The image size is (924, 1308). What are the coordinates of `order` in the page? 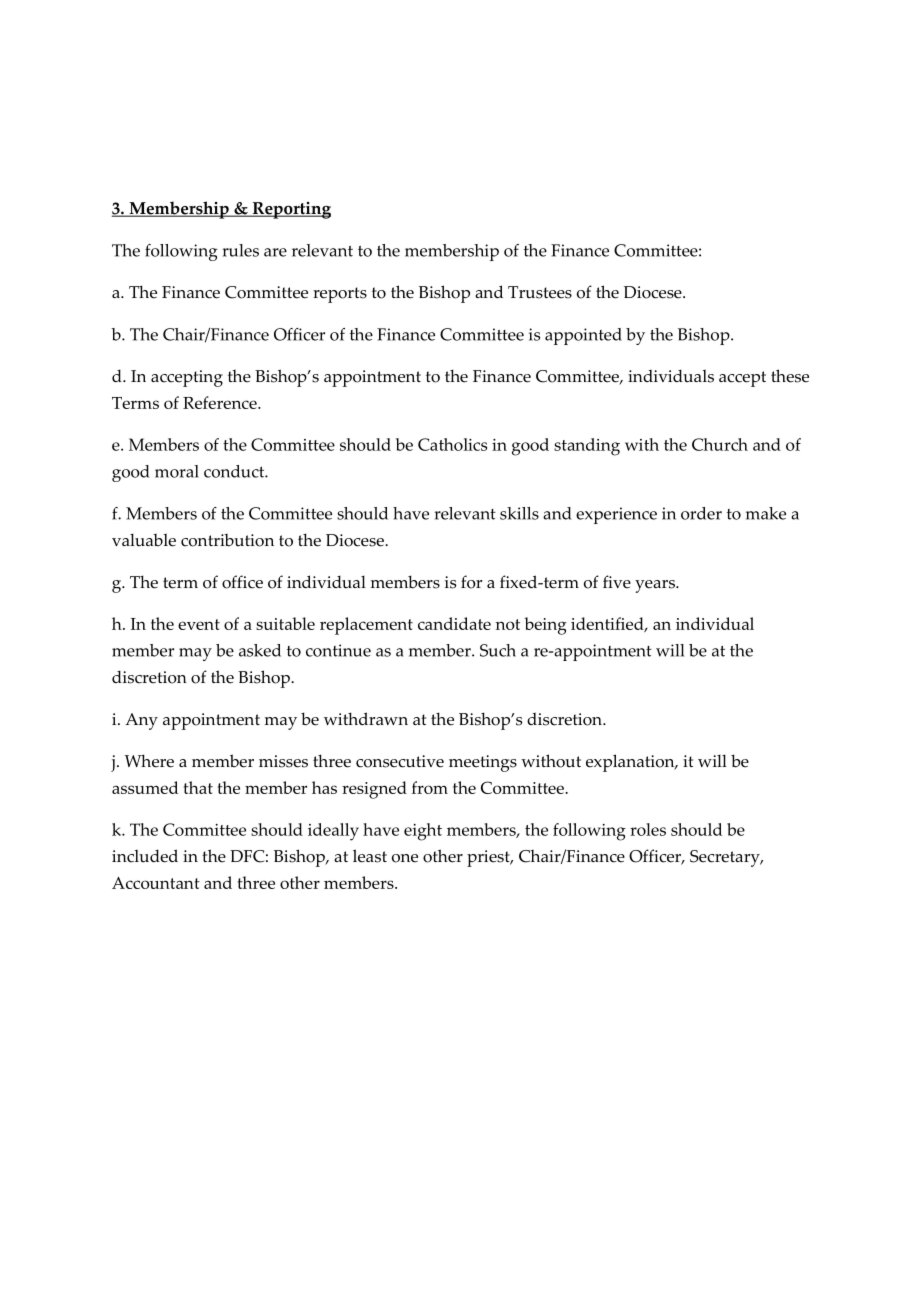 It's located at (701, 513).
